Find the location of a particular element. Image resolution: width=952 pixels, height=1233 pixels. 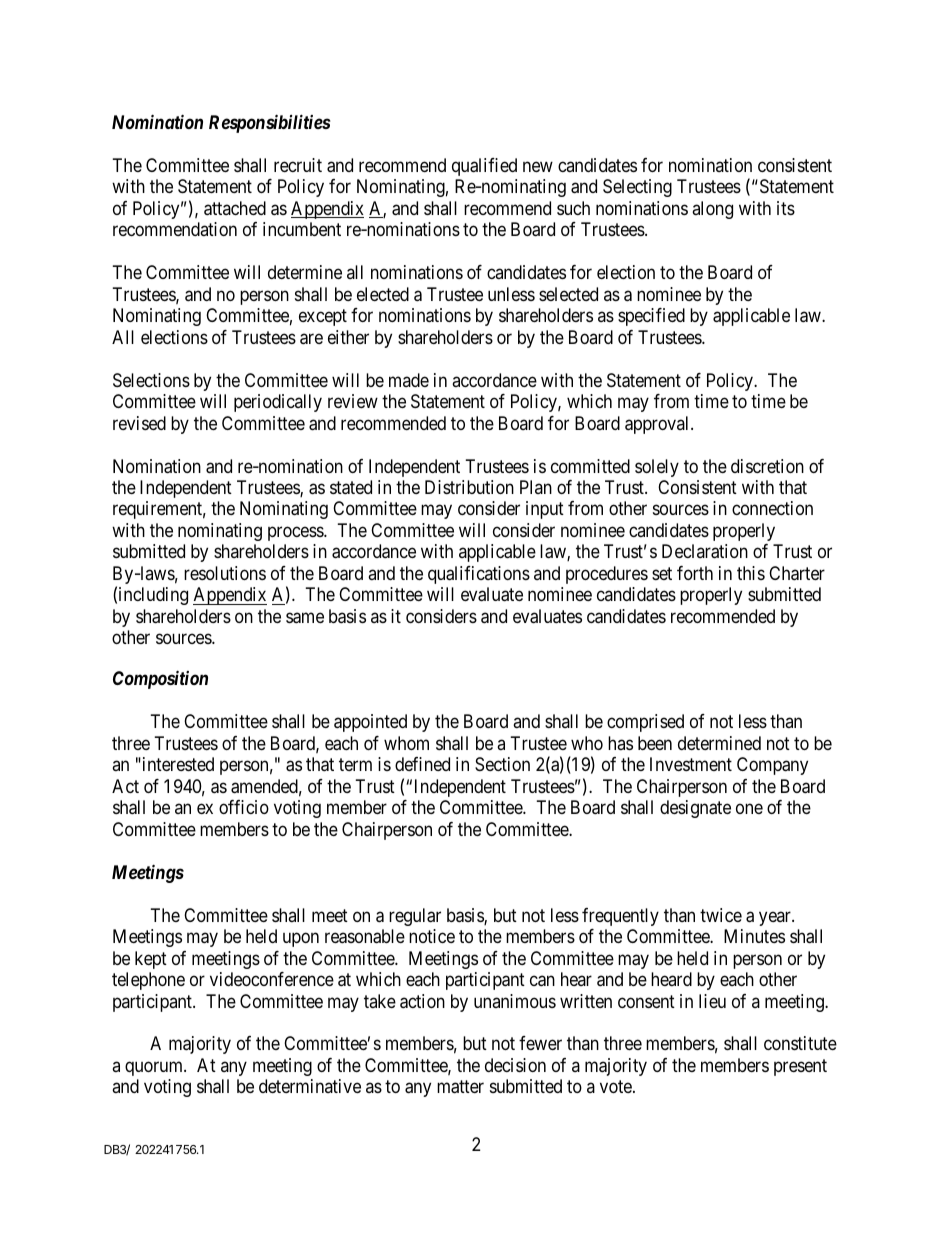

quorum is located at coordinates (155, 1068).
